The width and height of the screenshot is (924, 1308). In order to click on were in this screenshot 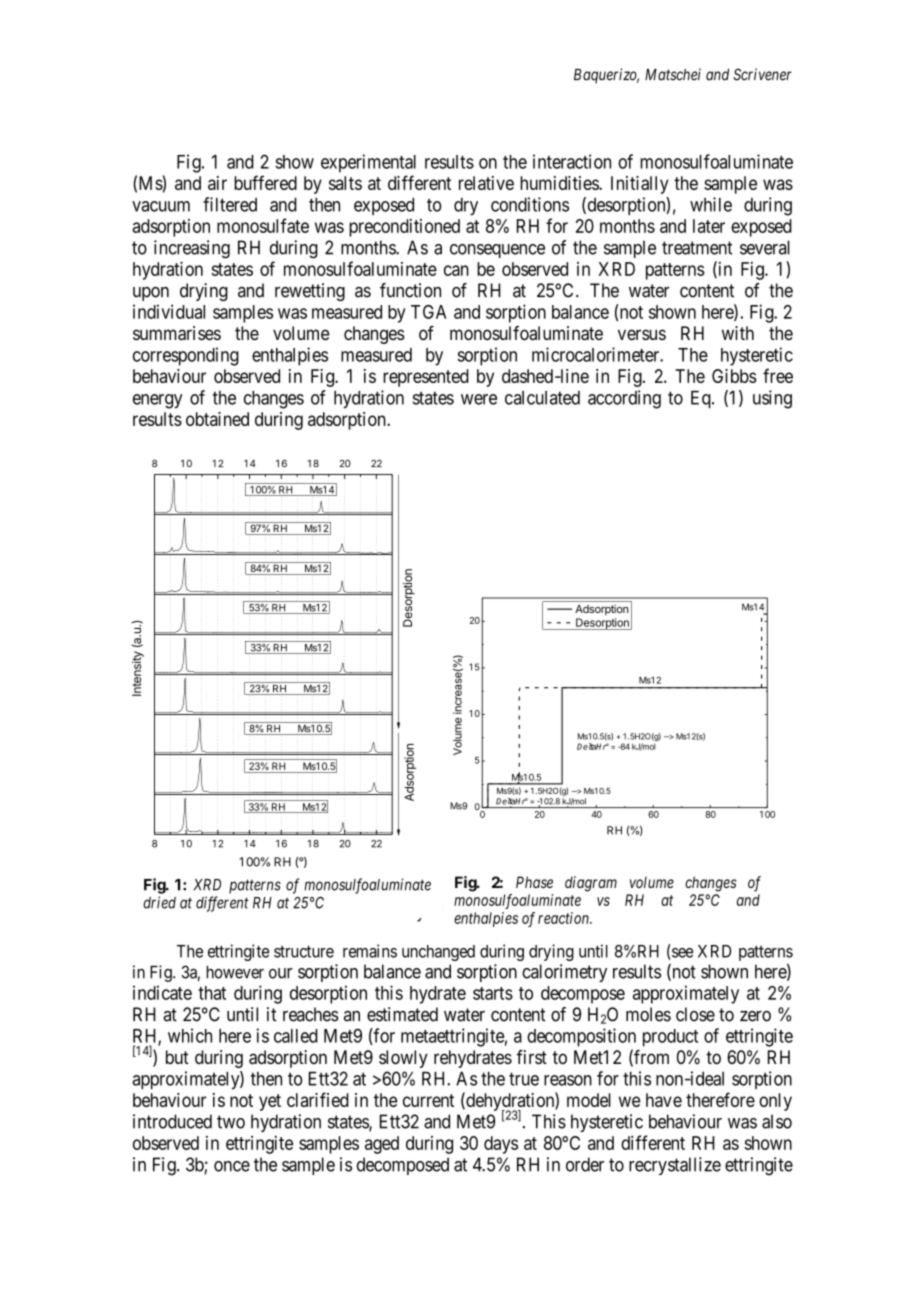, I will do `click(479, 399)`.
